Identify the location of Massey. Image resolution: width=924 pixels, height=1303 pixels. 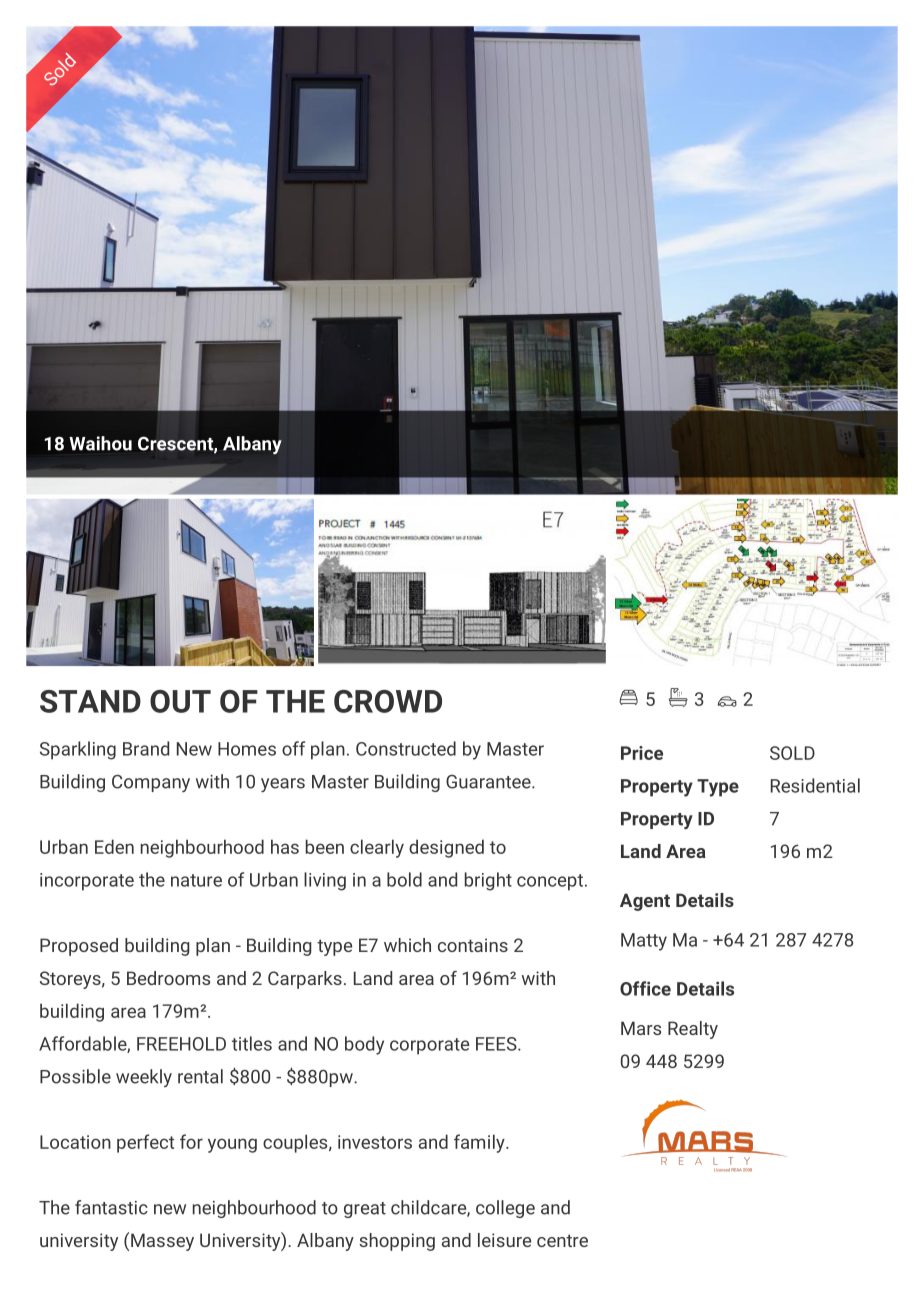
(162, 1242).
